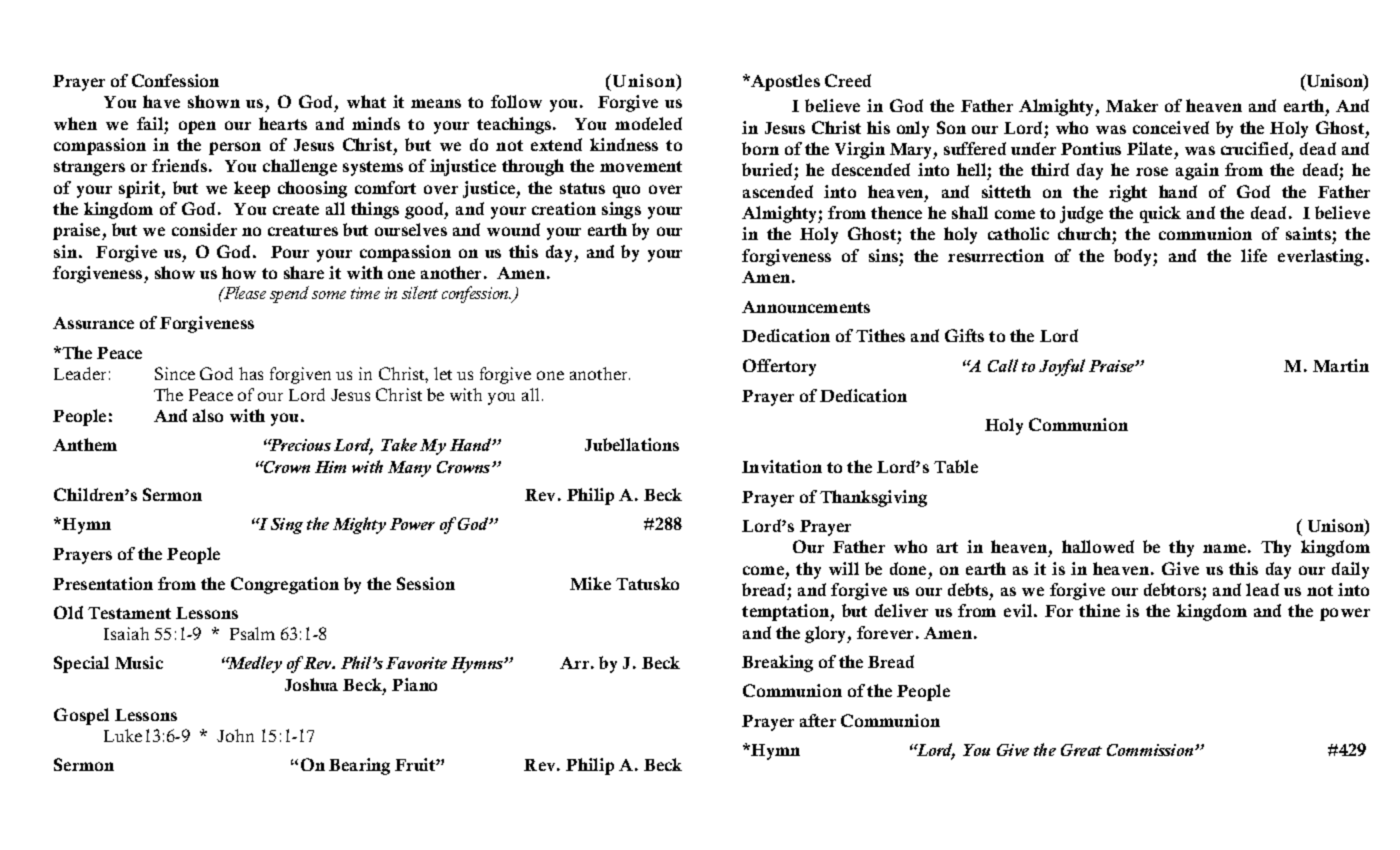 This screenshot has height=850, width=1400. What do you see at coordinates (1151, 750) in the screenshot?
I see `Commission` at bounding box center [1151, 750].
